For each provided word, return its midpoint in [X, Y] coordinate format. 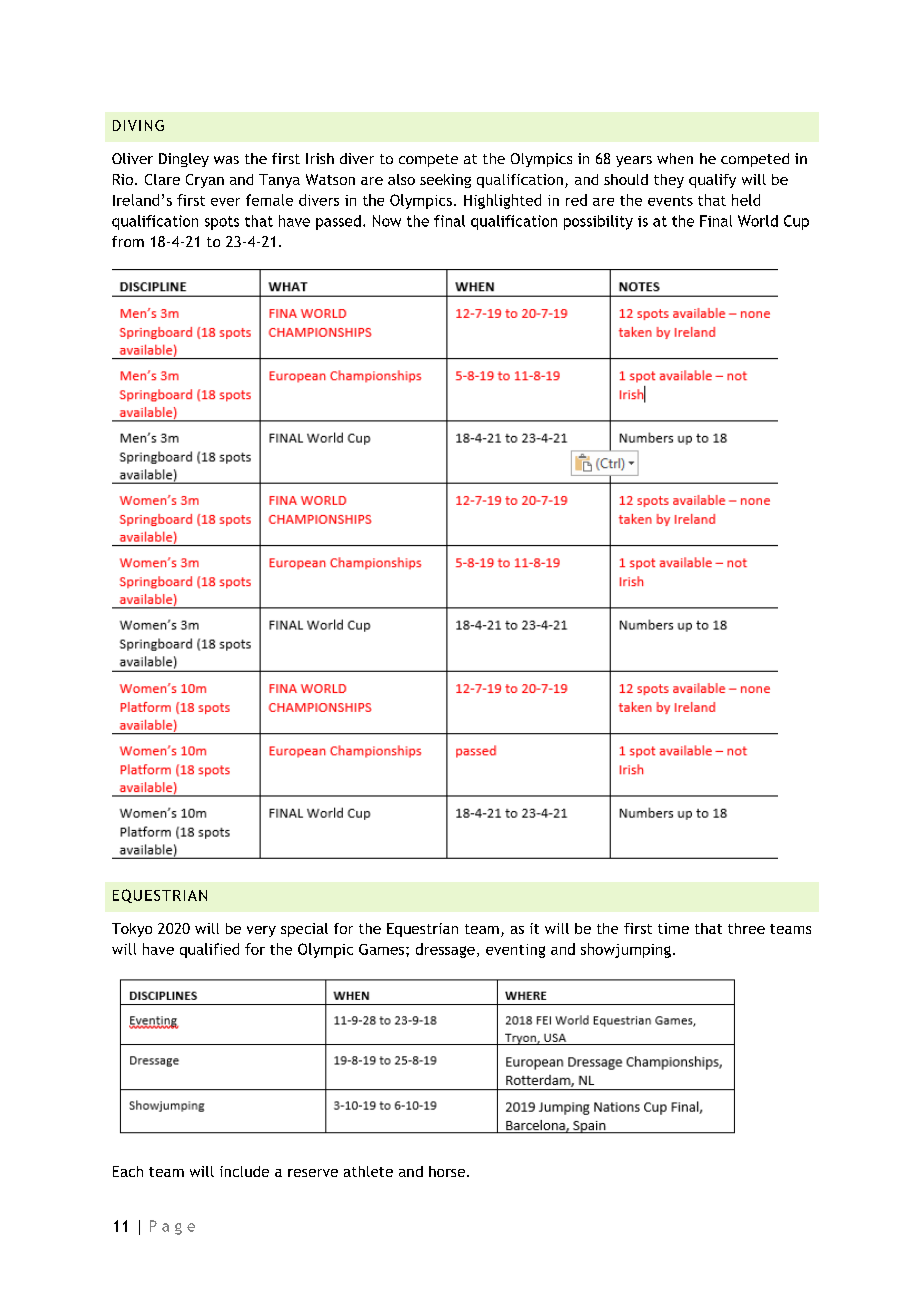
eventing [515, 951]
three [746, 928]
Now [387, 221]
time [673, 928]
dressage [445, 950]
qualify [712, 181]
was [226, 160]
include [244, 1171]
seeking [445, 181]
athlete [368, 1171]
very [261, 931]
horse [448, 1171]
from [128, 241]
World [758, 221]
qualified [209, 950]
